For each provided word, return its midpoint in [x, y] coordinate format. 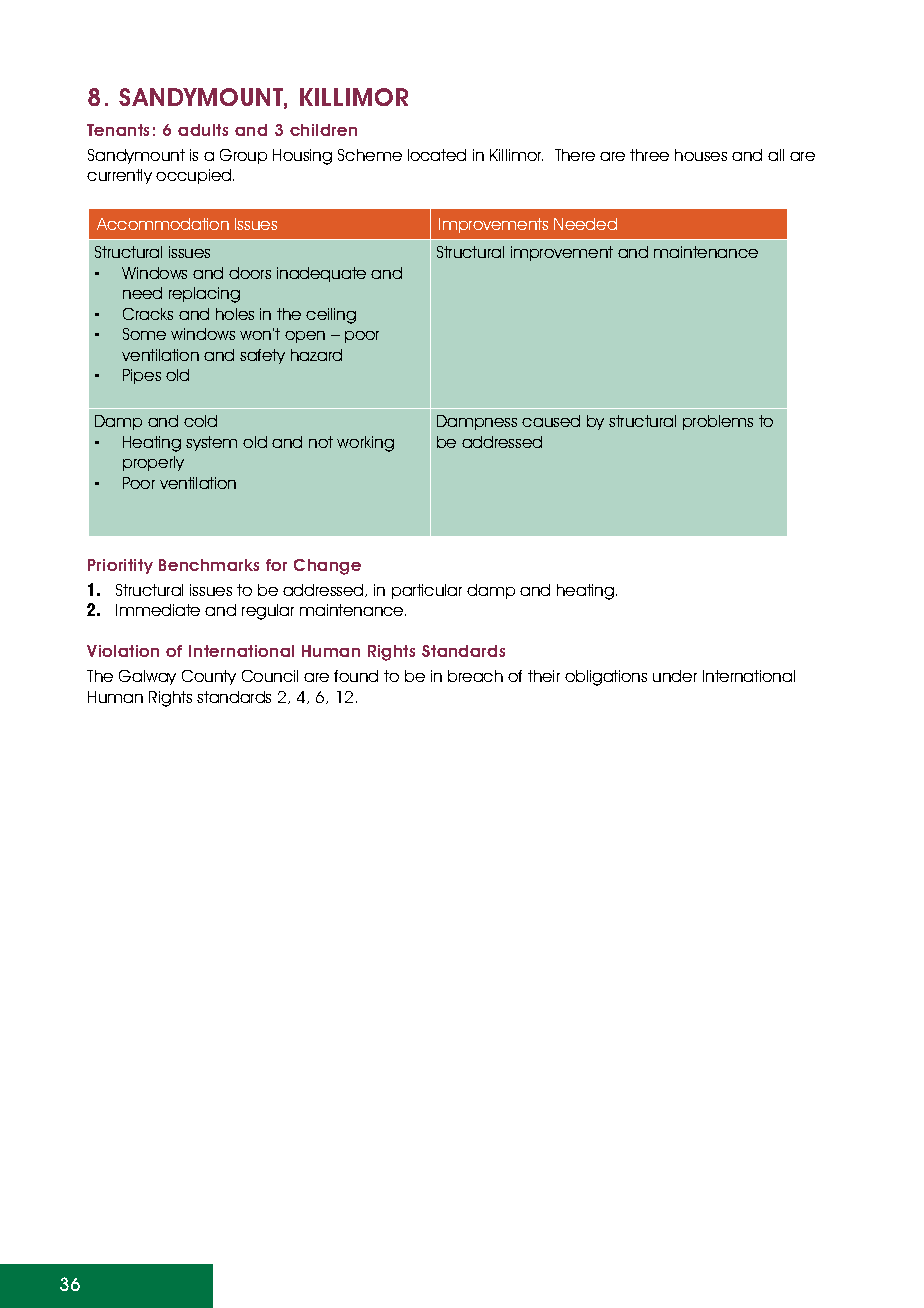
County [209, 677]
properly [153, 463]
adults [203, 130]
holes [235, 314]
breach [475, 676]
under [675, 676]
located [437, 155]
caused [551, 421]
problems [718, 422]
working [365, 444]
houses [701, 155]
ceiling [331, 316]
